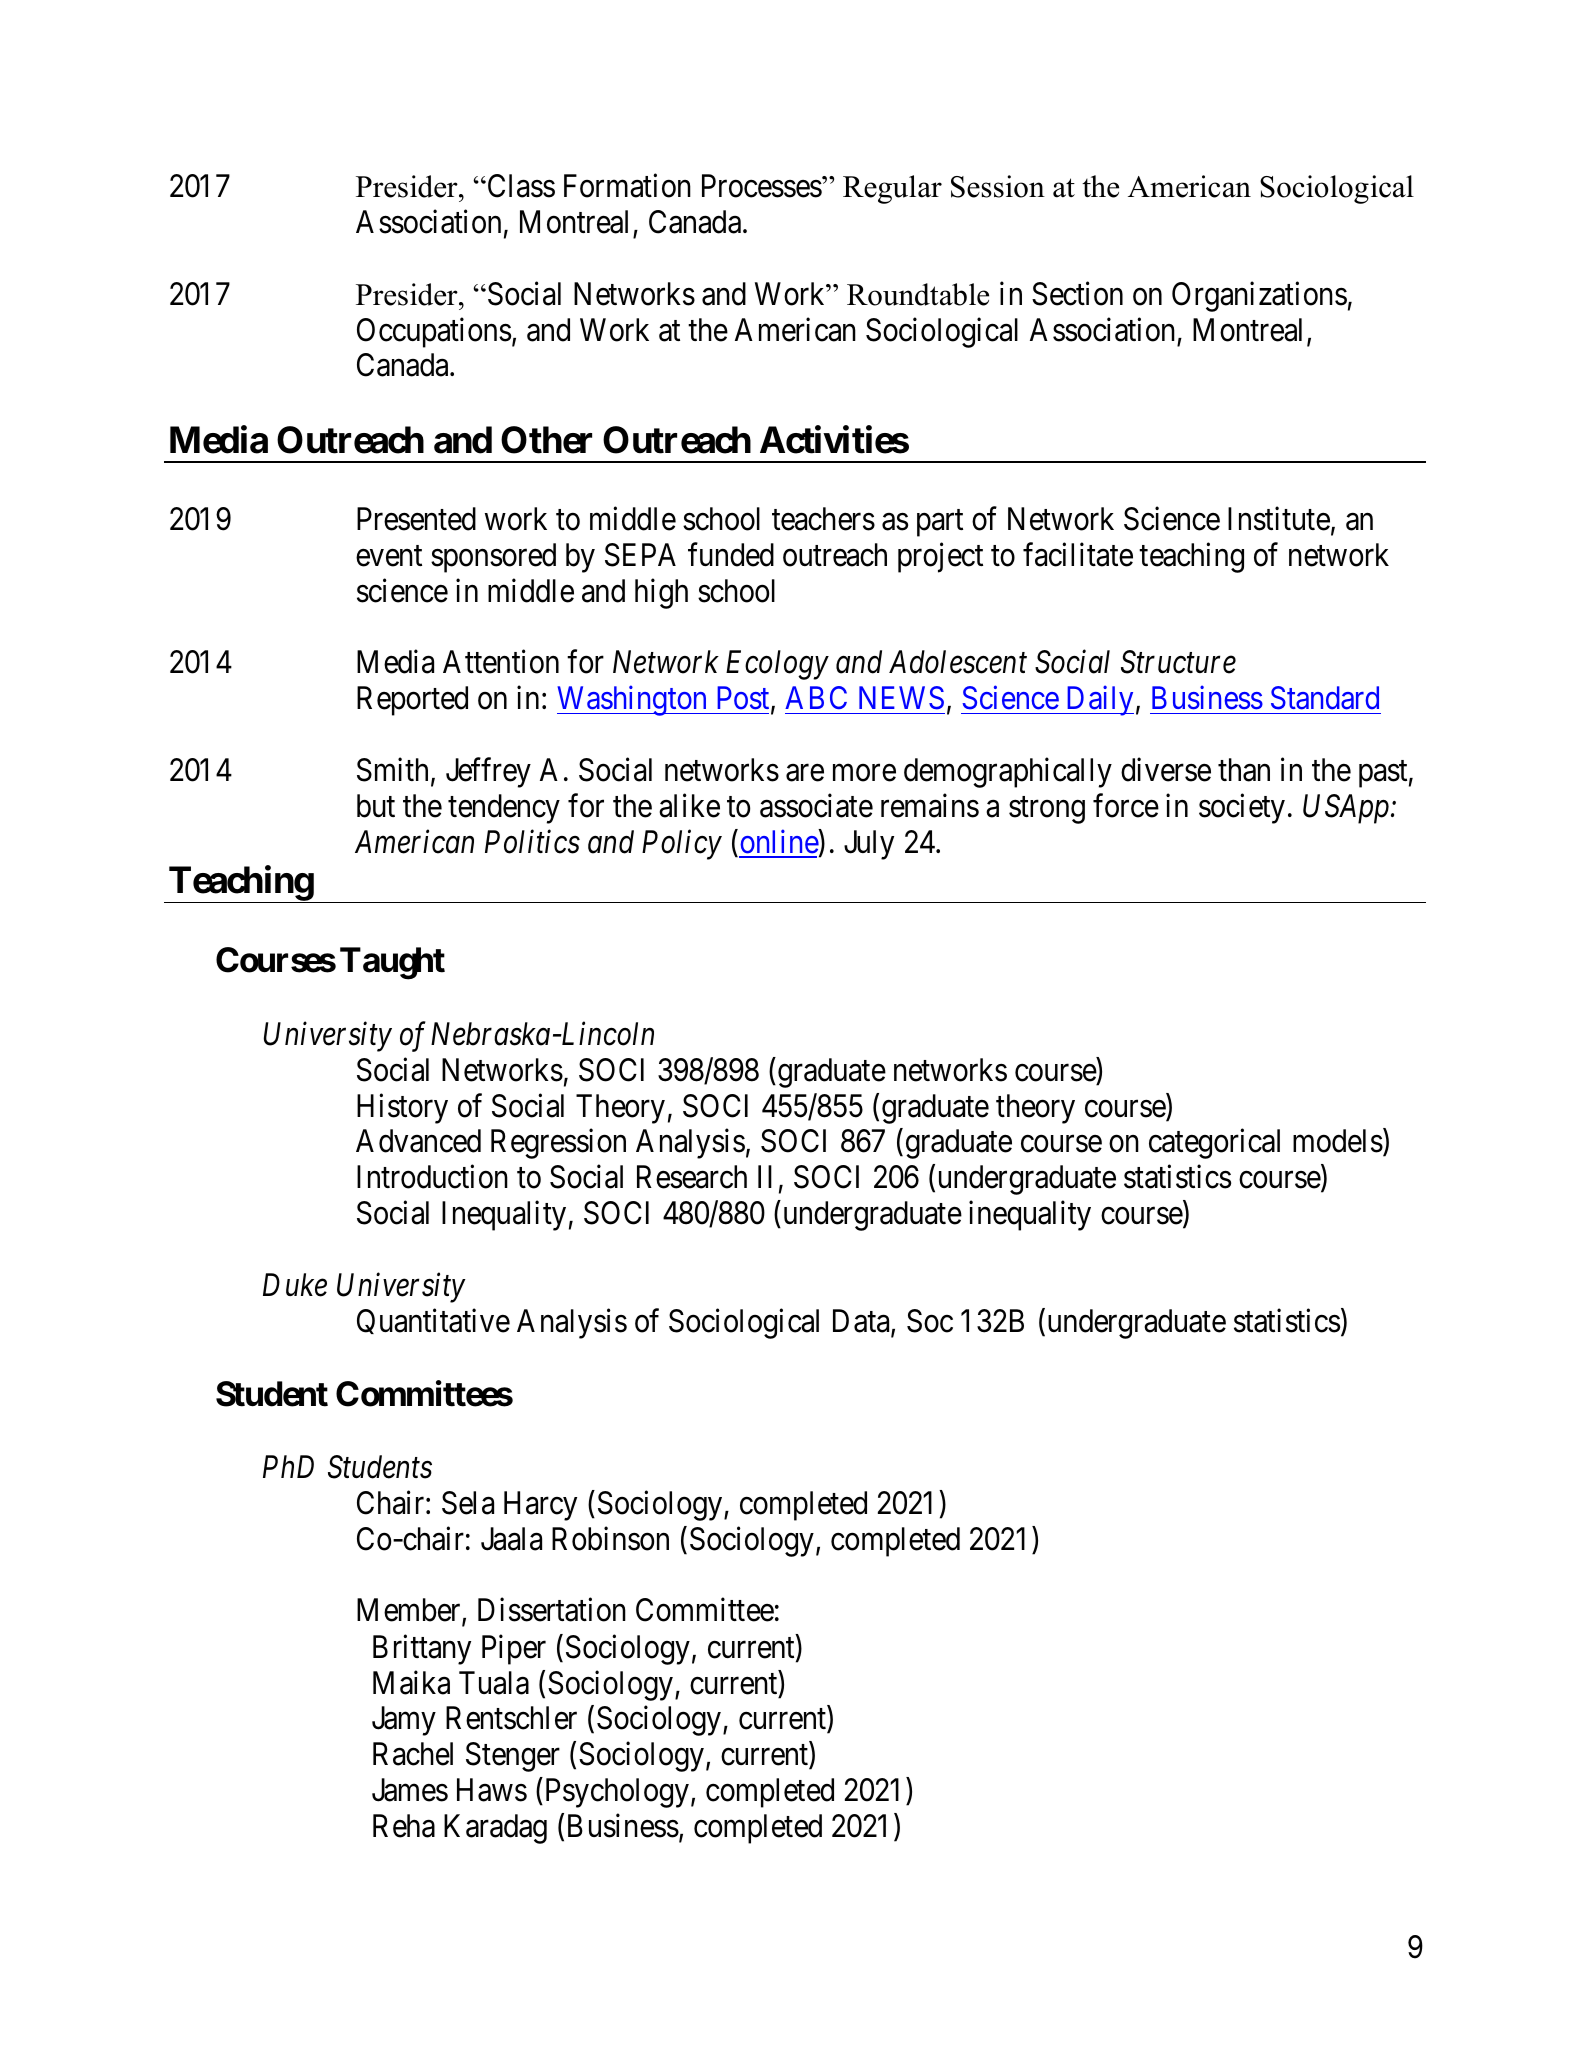 This image has width=1590, height=2058. Describe the element at coordinates (413, 1754) in the image. I see `Rachel` at that location.
